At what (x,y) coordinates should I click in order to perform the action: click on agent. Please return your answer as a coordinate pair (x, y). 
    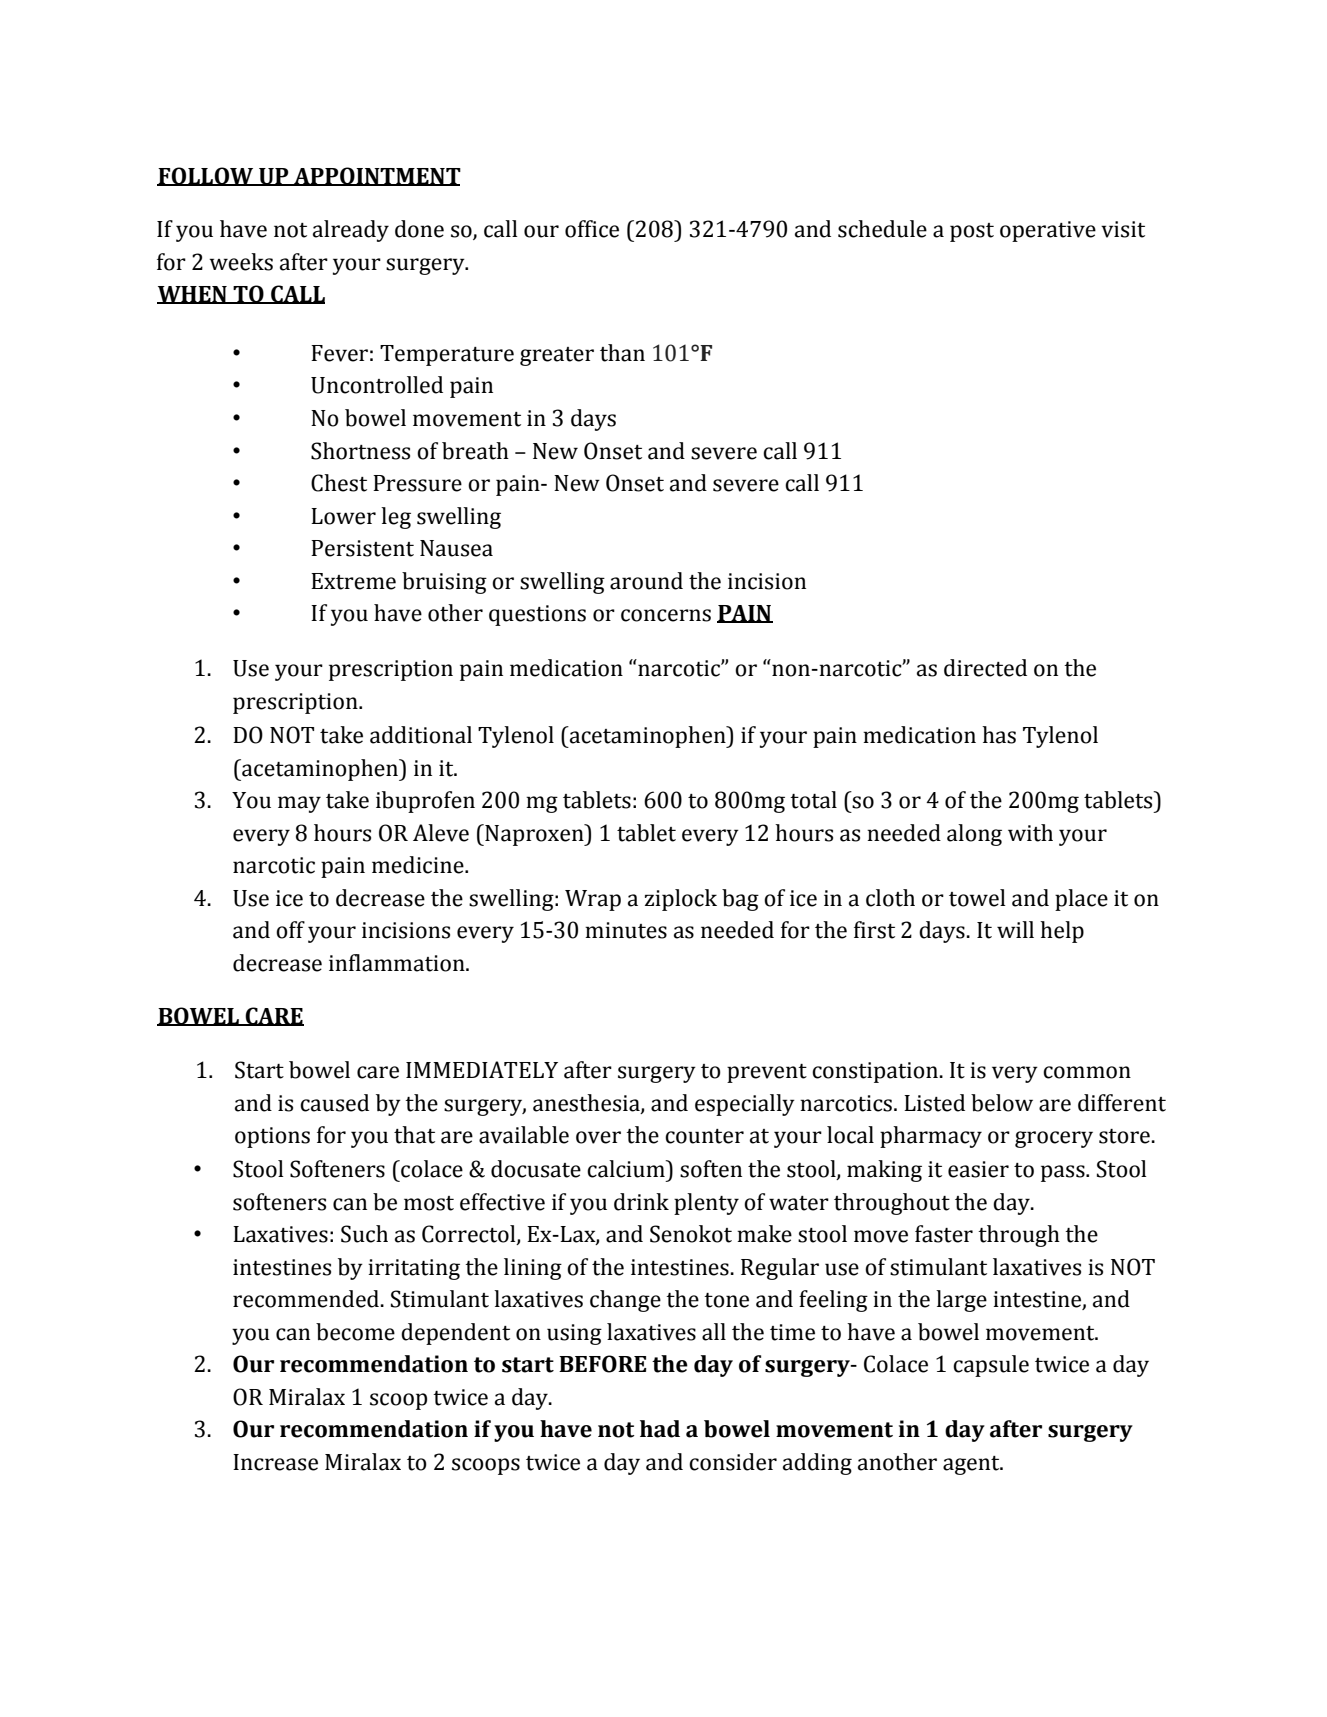
    Looking at the image, I should click on (972, 1465).
